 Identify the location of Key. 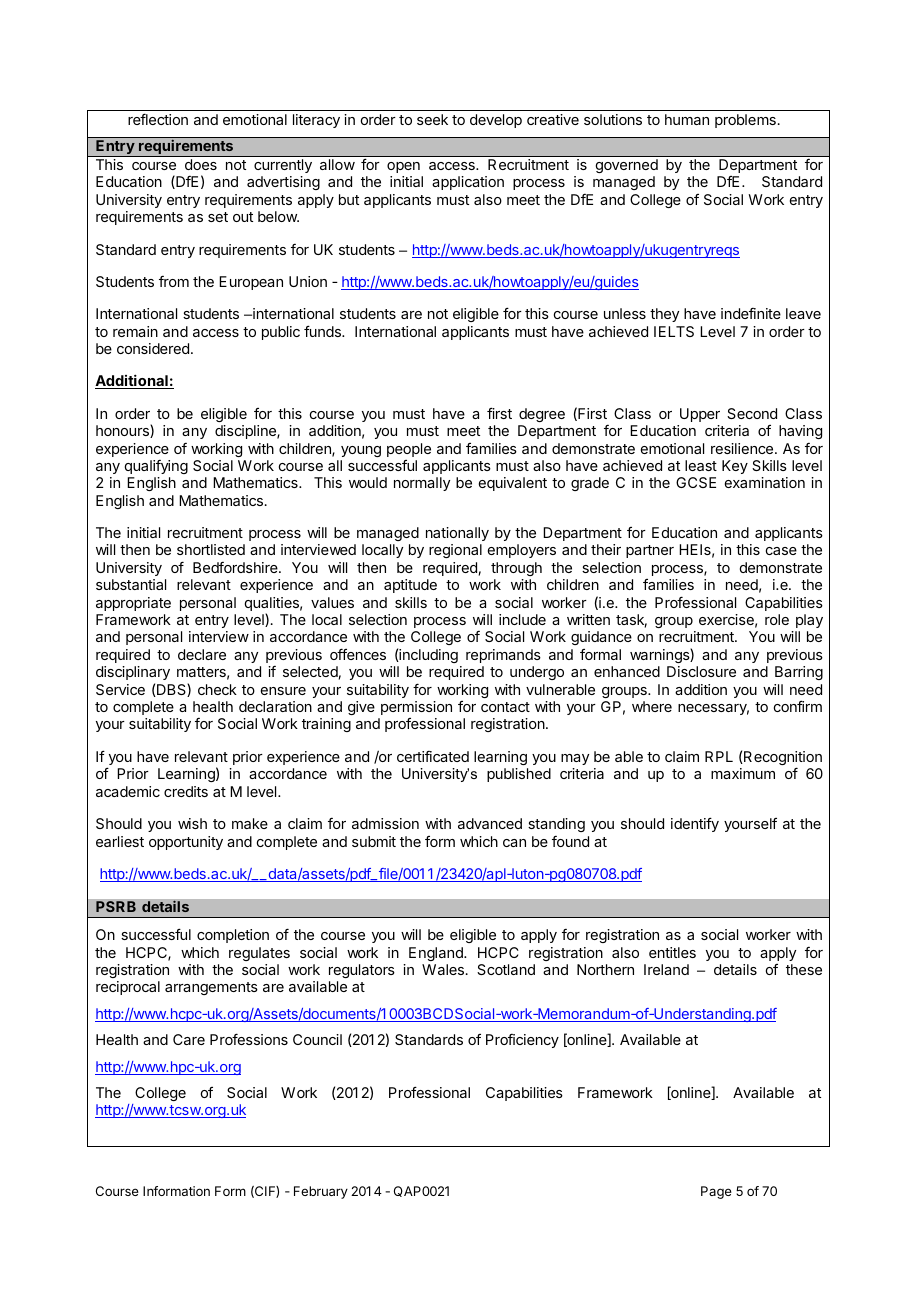
(735, 467).
